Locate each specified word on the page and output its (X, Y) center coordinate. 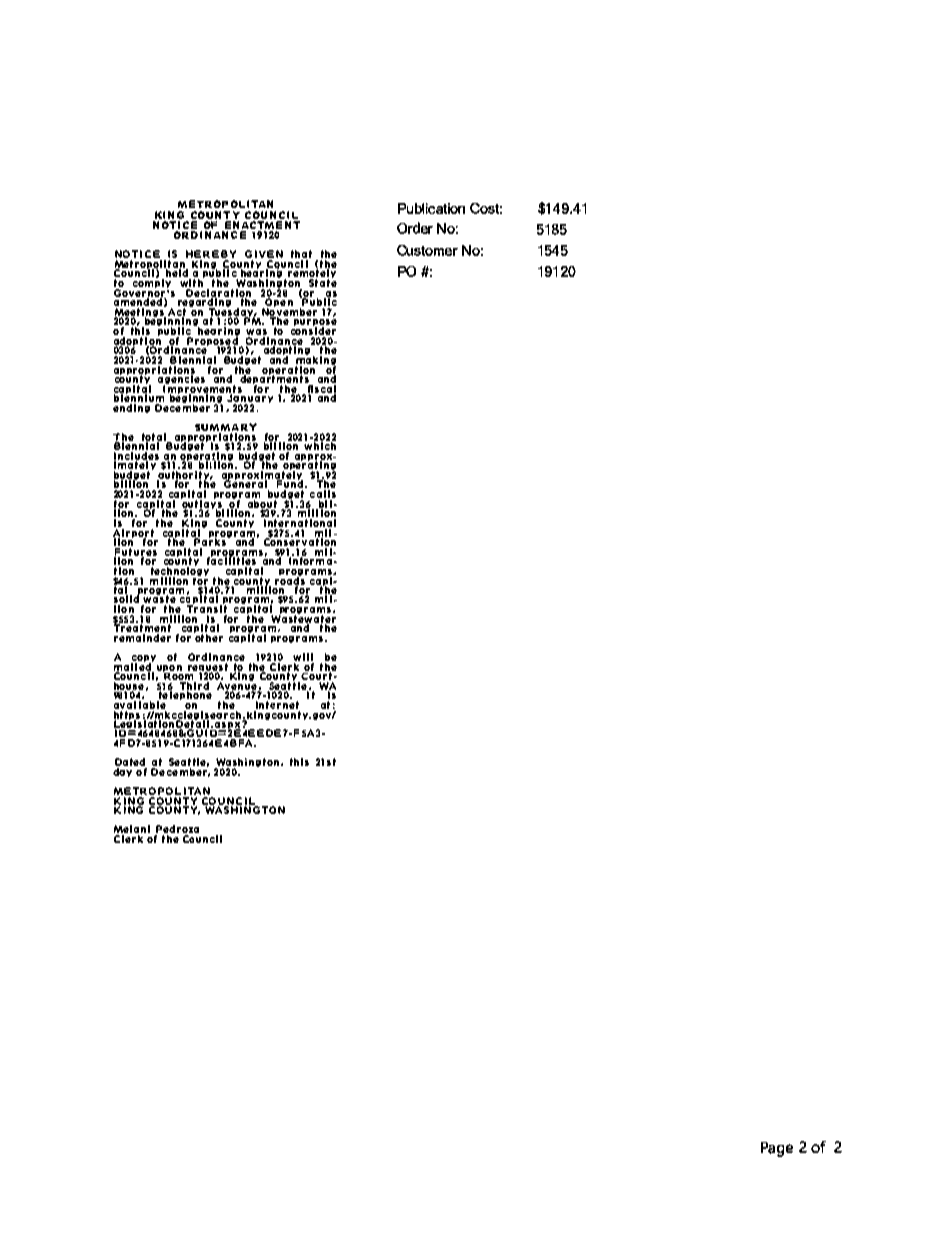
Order (415, 228)
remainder (142, 636)
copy (143, 659)
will (303, 658)
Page (777, 1149)
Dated (131, 763)
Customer (427, 250)
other (208, 637)
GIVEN (264, 254)
